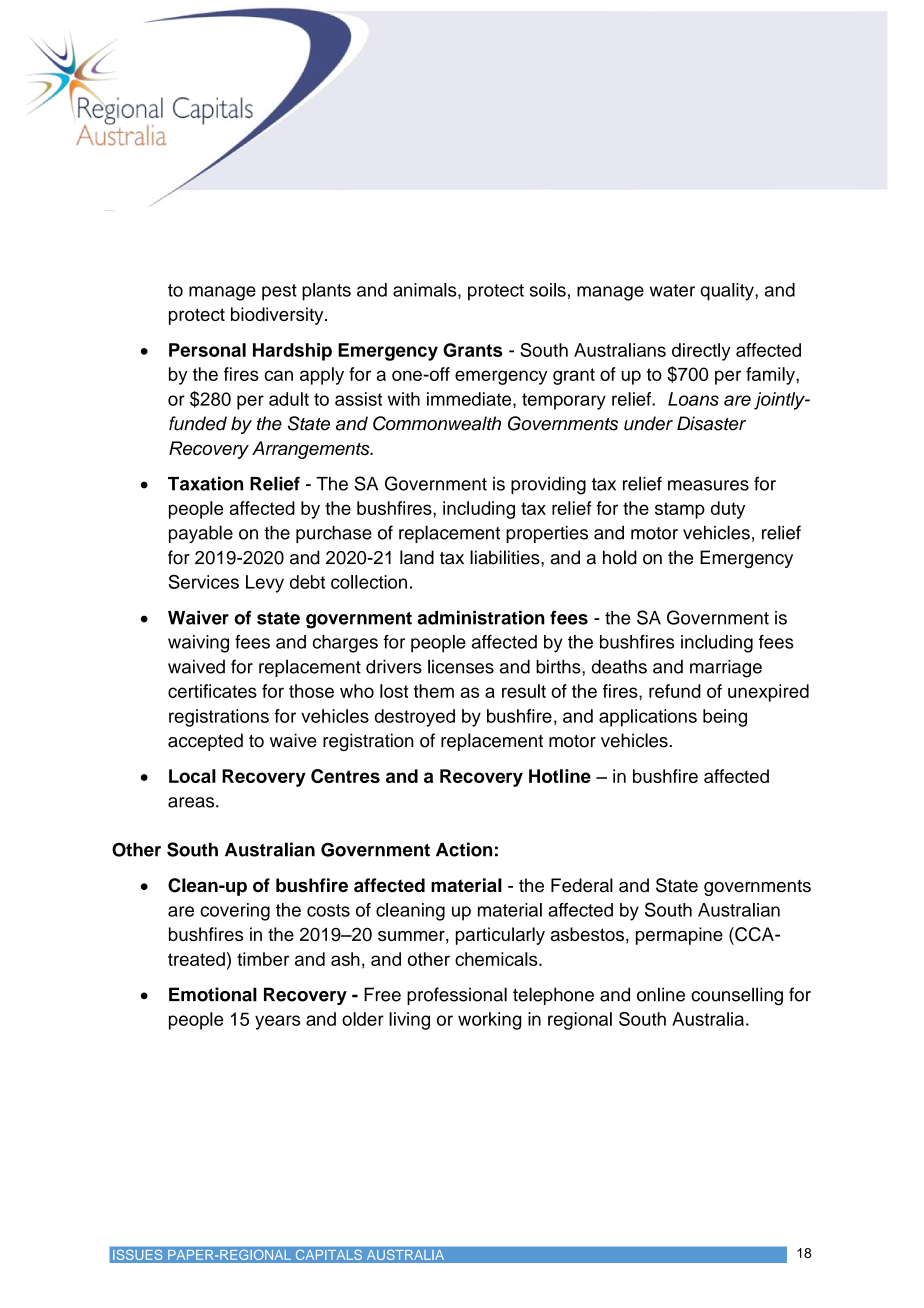  I want to click on counselling, so click(737, 996).
